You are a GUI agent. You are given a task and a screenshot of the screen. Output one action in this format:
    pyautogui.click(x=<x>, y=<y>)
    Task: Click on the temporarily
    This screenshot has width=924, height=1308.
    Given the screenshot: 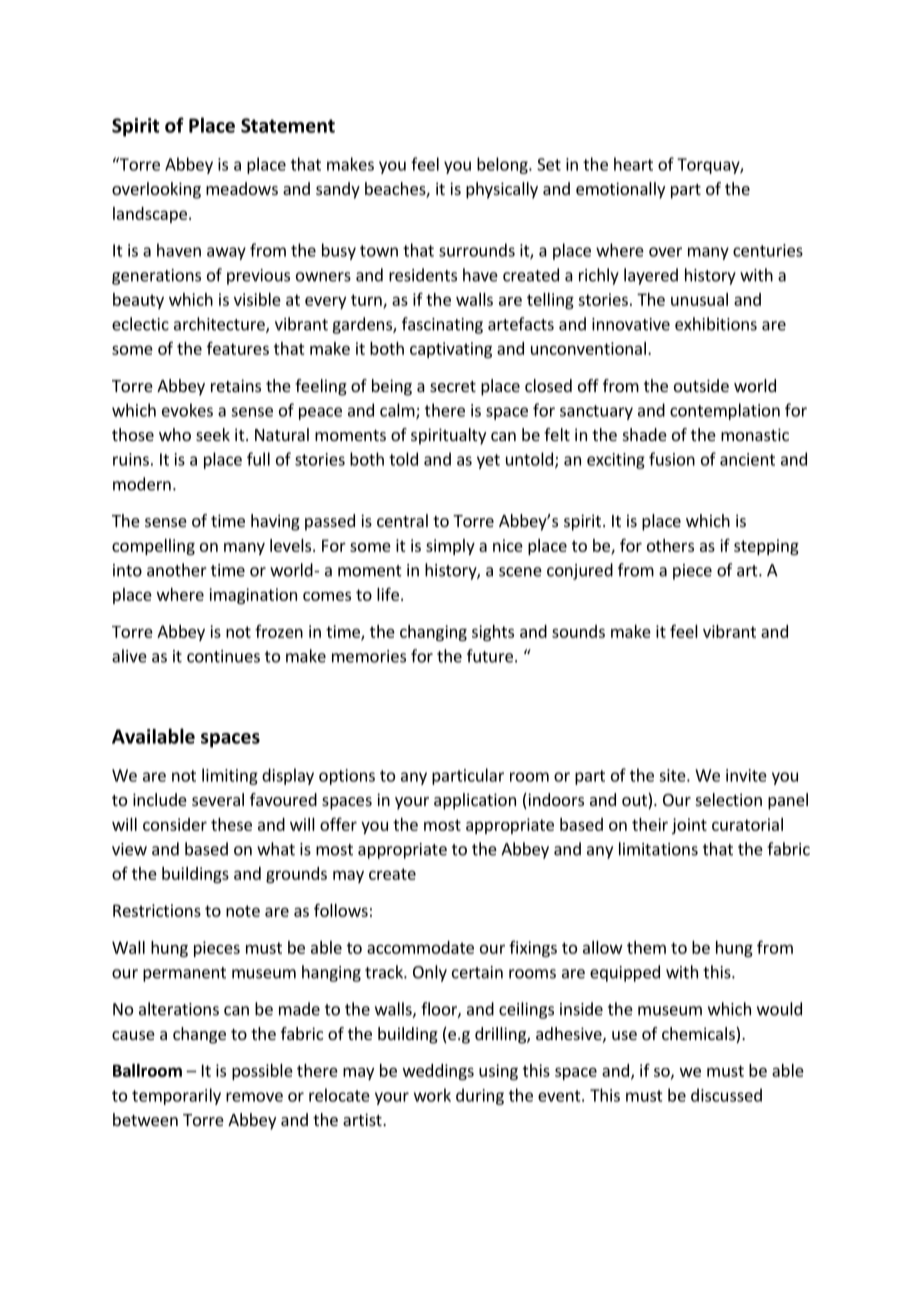 What is the action you would take?
    pyautogui.click(x=176, y=1096)
